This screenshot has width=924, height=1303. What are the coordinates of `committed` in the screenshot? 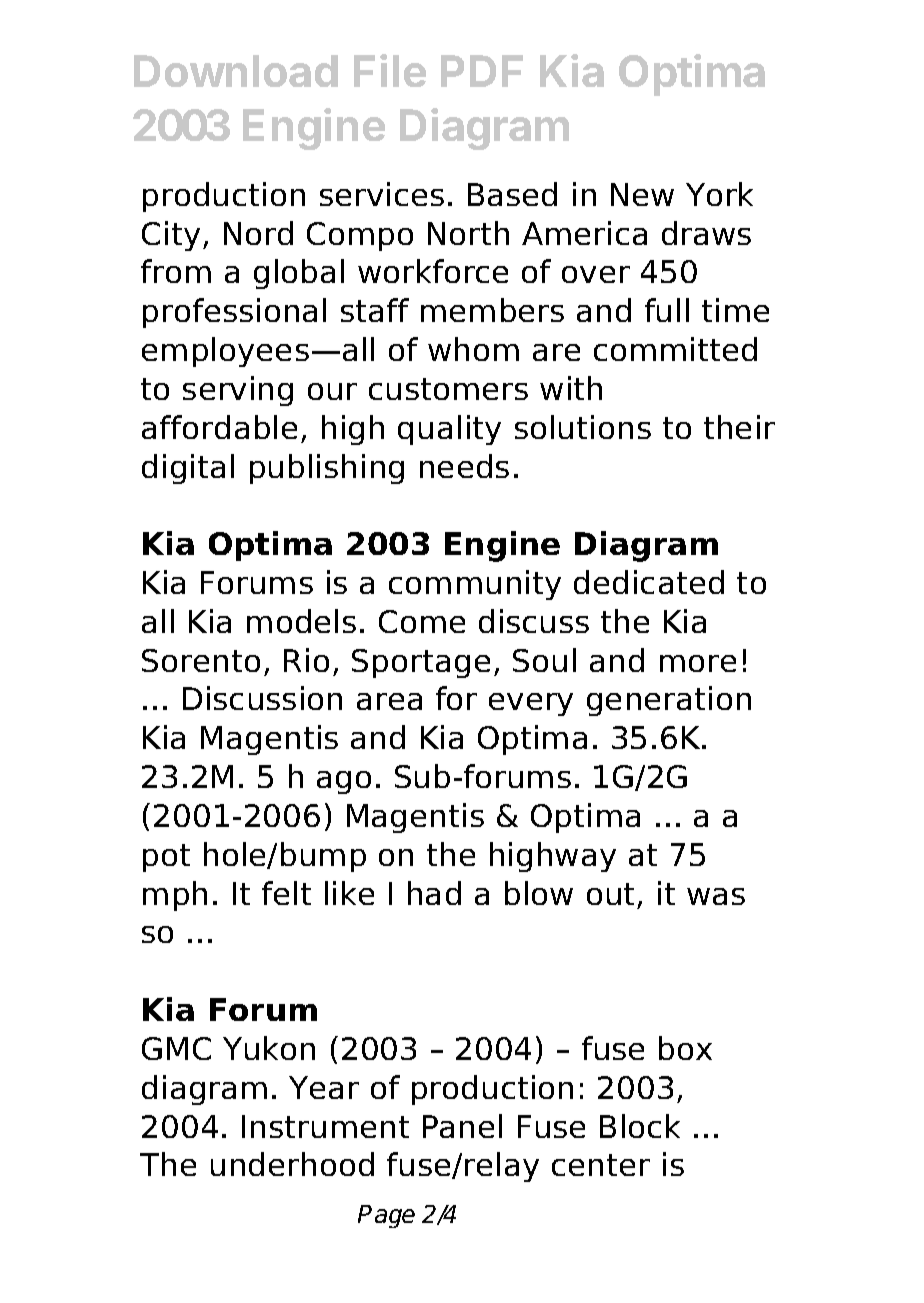 It's located at (675, 349).
